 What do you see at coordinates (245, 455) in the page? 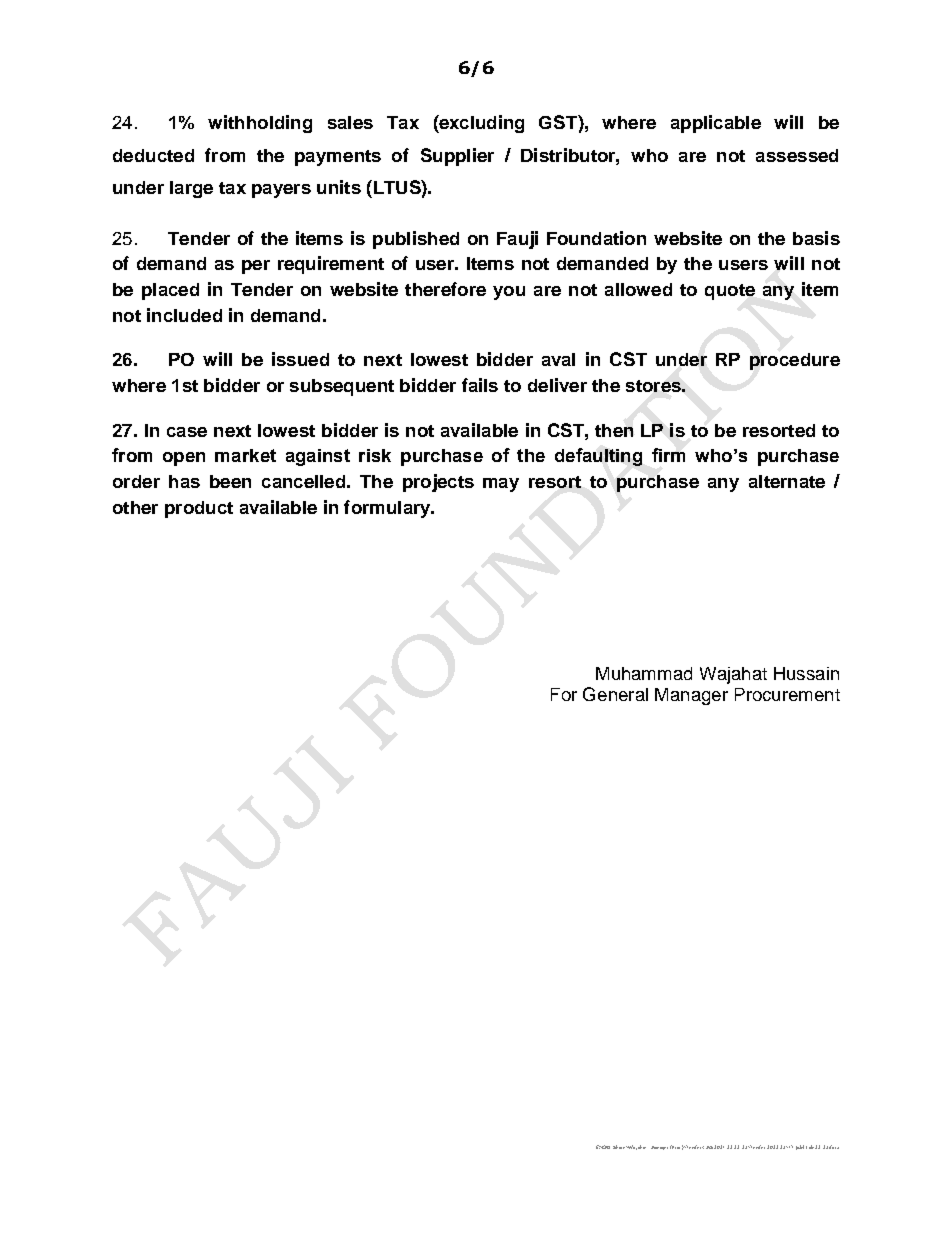
I see `market` at bounding box center [245, 455].
